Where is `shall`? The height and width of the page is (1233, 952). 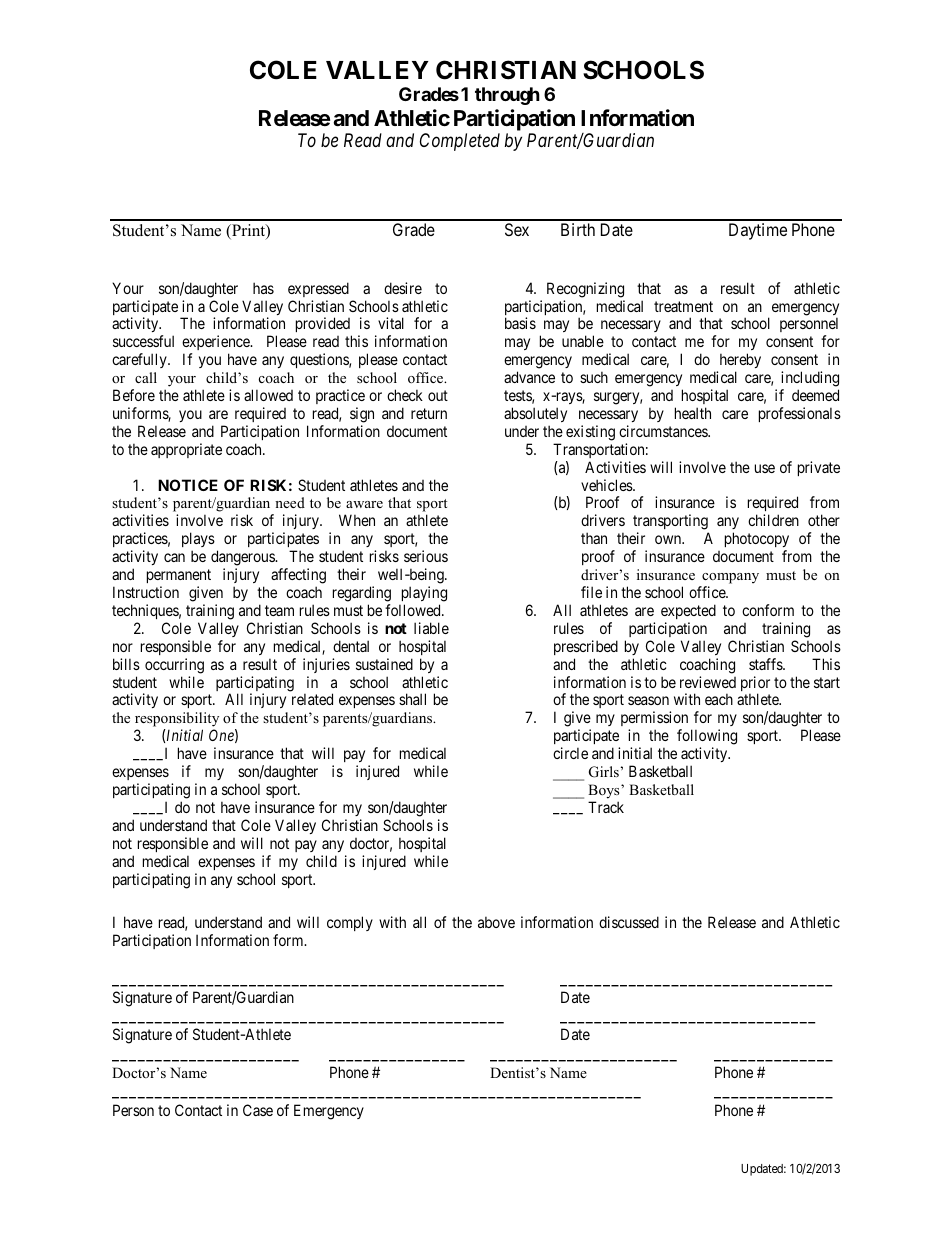
shall is located at coordinates (412, 699).
